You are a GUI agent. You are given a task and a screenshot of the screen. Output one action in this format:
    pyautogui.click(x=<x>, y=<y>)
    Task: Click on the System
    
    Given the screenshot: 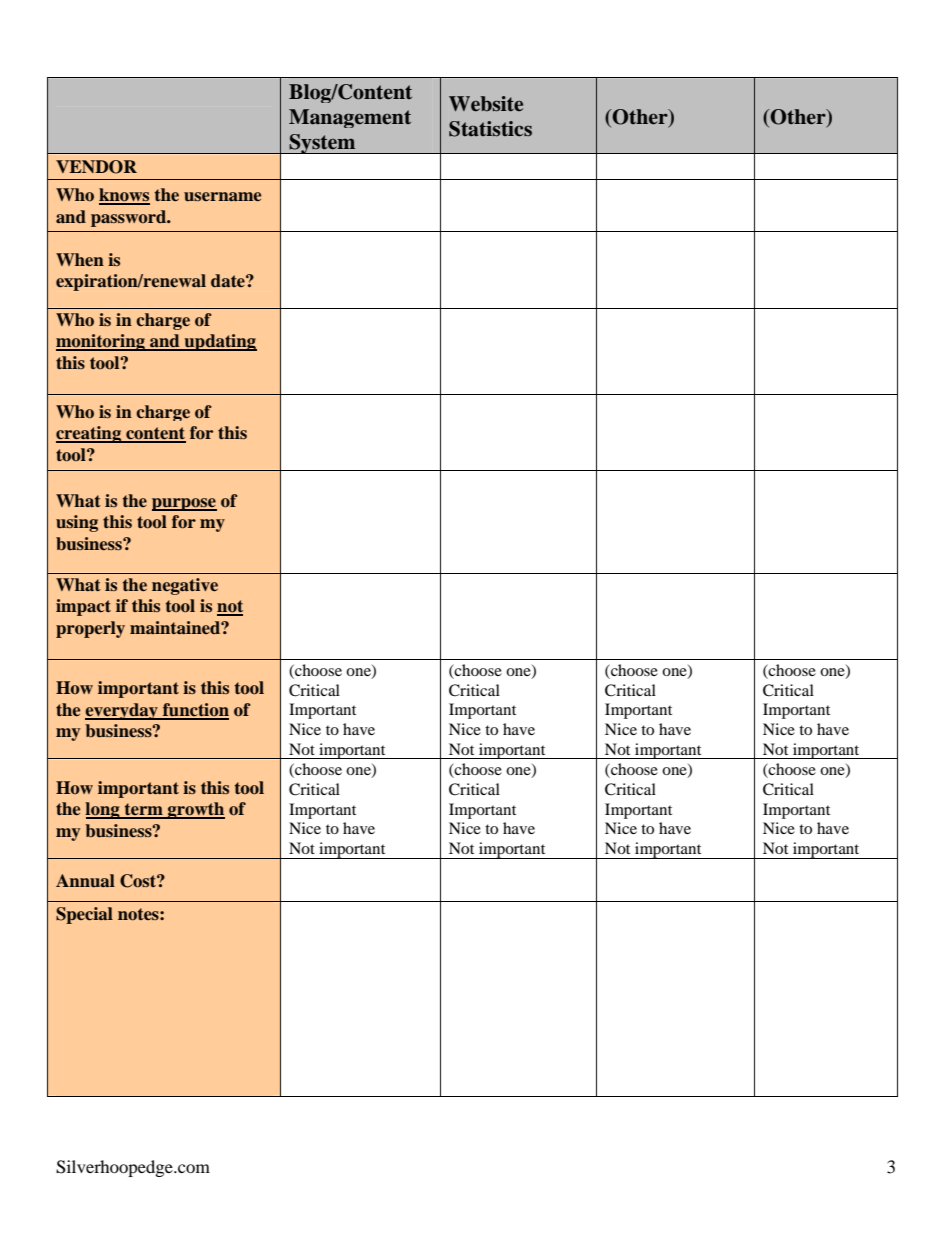 What is the action you would take?
    pyautogui.click(x=322, y=144)
